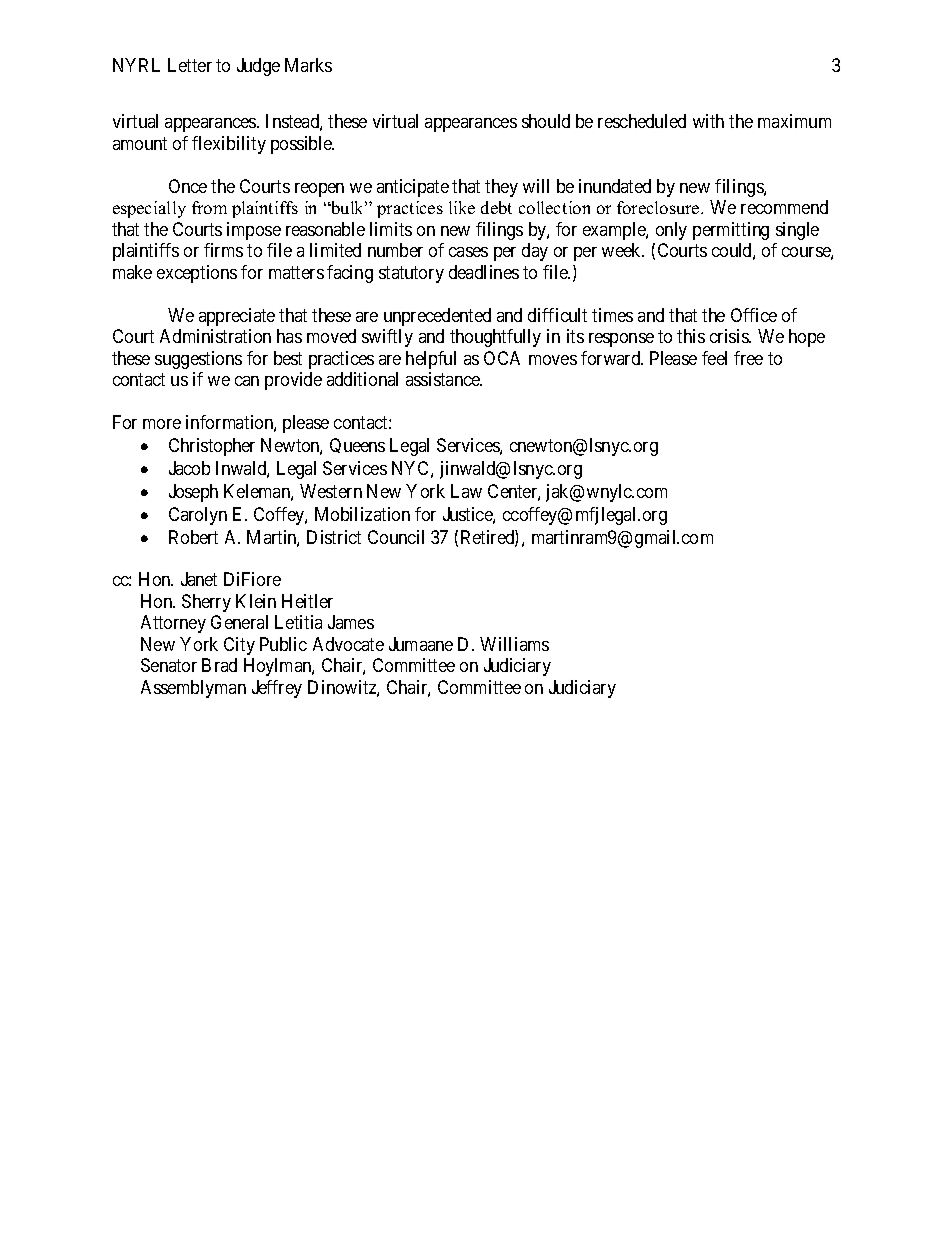  Describe the element at coordinates (708, 121) in the screenshot. I see `with` at that location.
